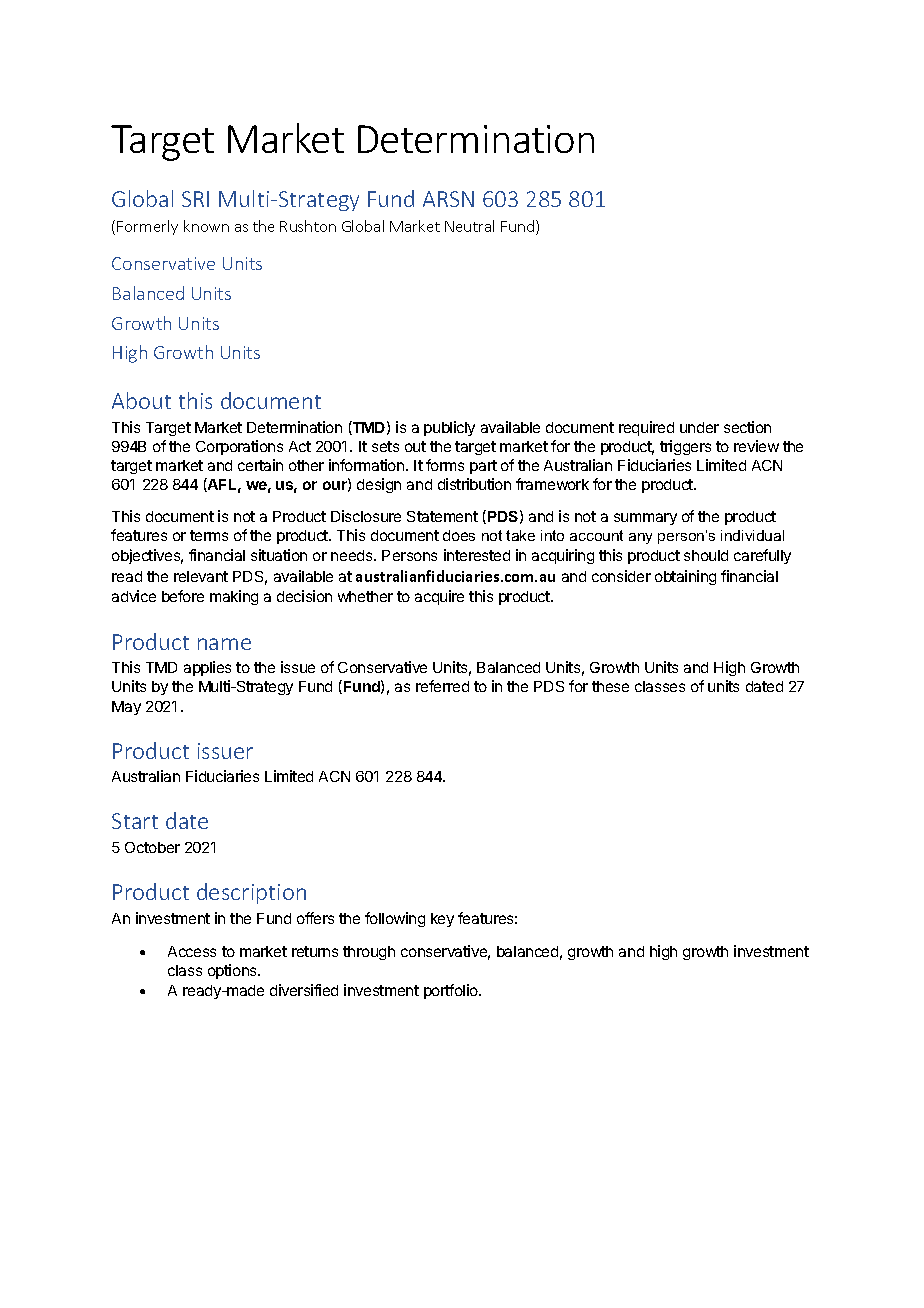 Image resolution: width=924 pixels, height=1308 pixels. I want to click on About, so click(141, 400).
